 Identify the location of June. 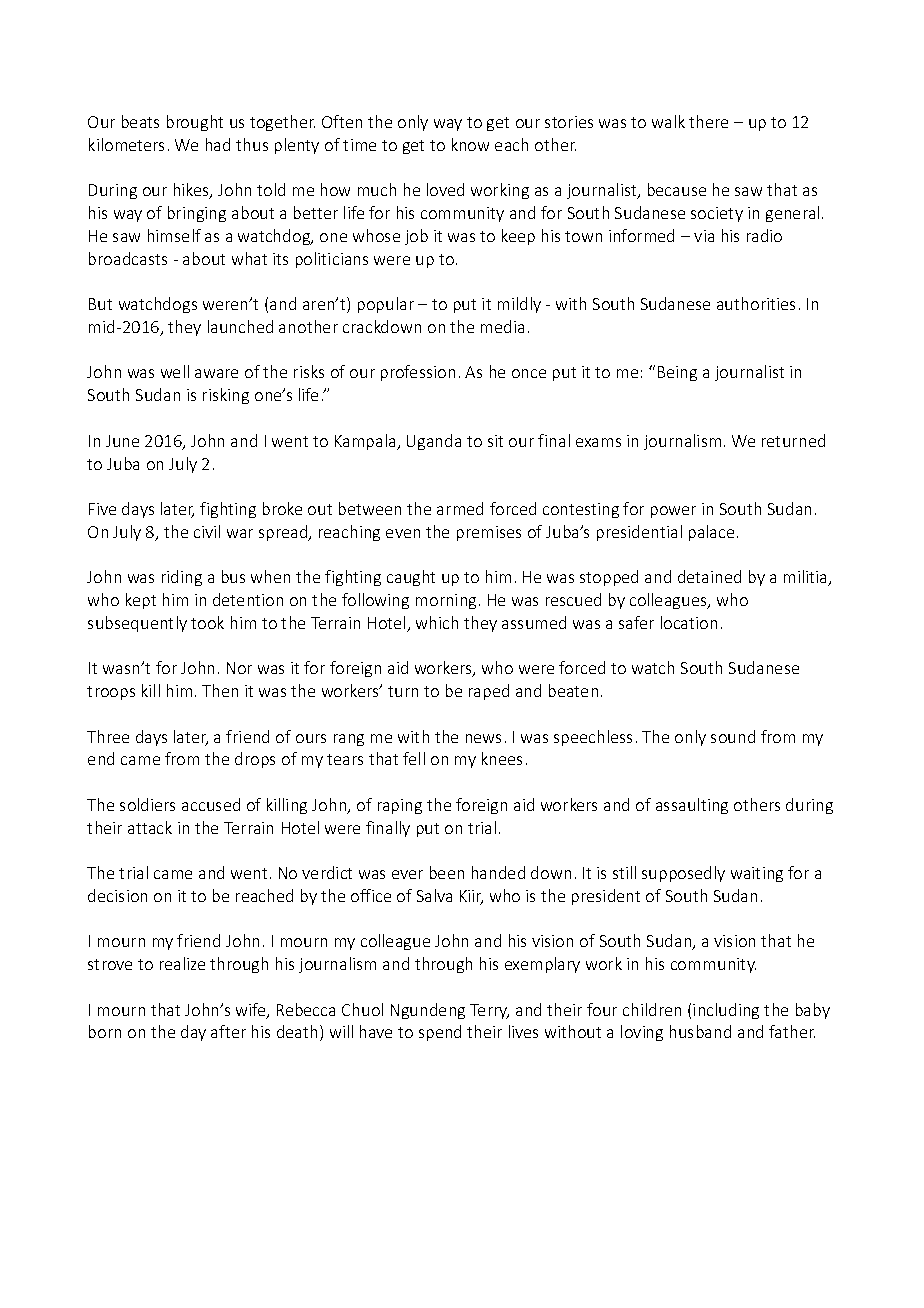
(122, 441).
